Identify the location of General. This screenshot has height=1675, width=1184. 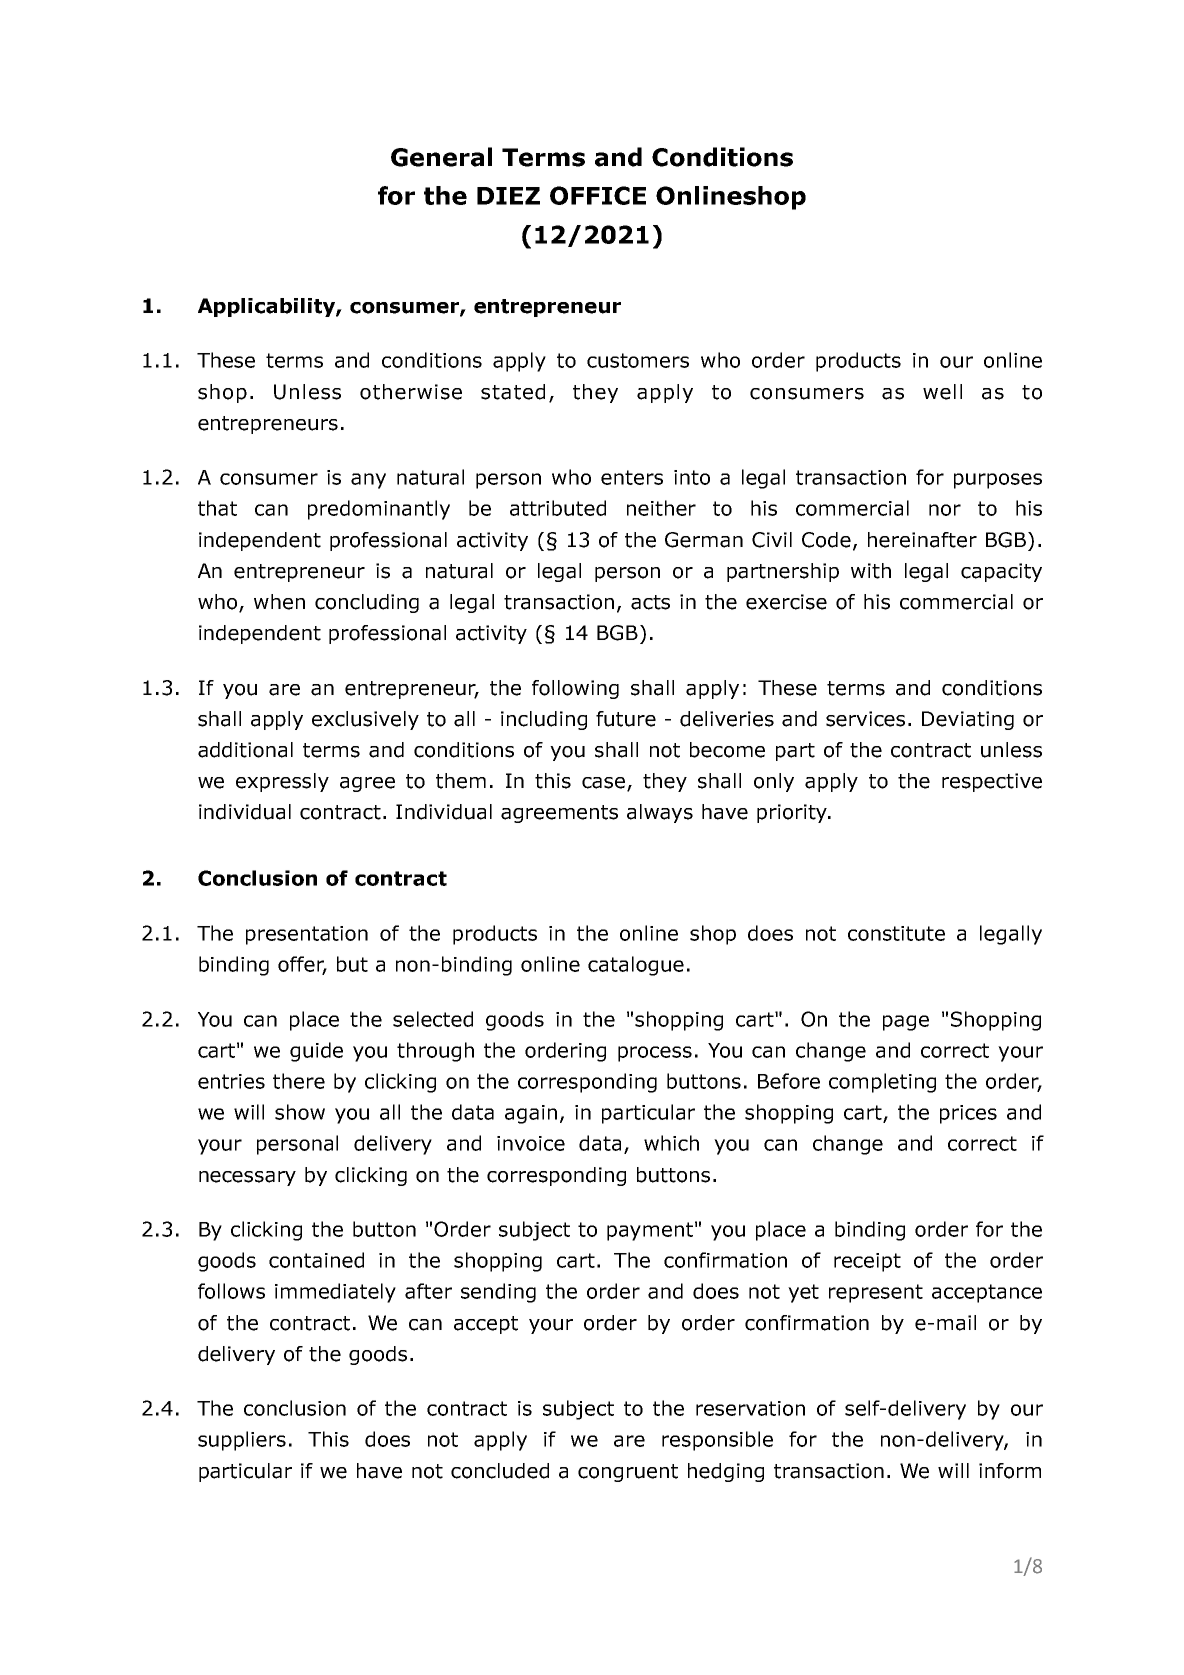
(441, 157).
